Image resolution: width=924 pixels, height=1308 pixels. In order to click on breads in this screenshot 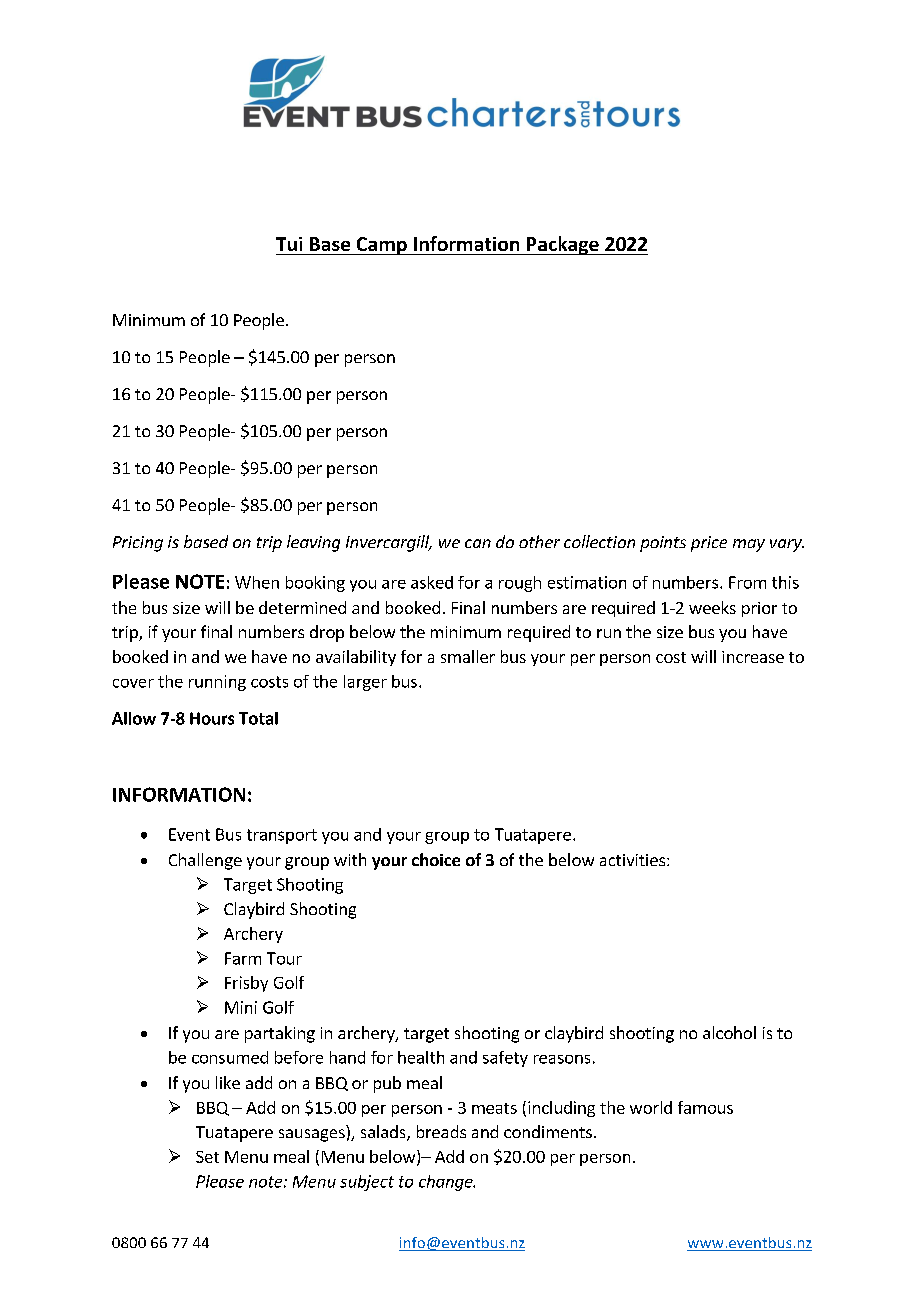, I will do `click(441, 1131)`.
